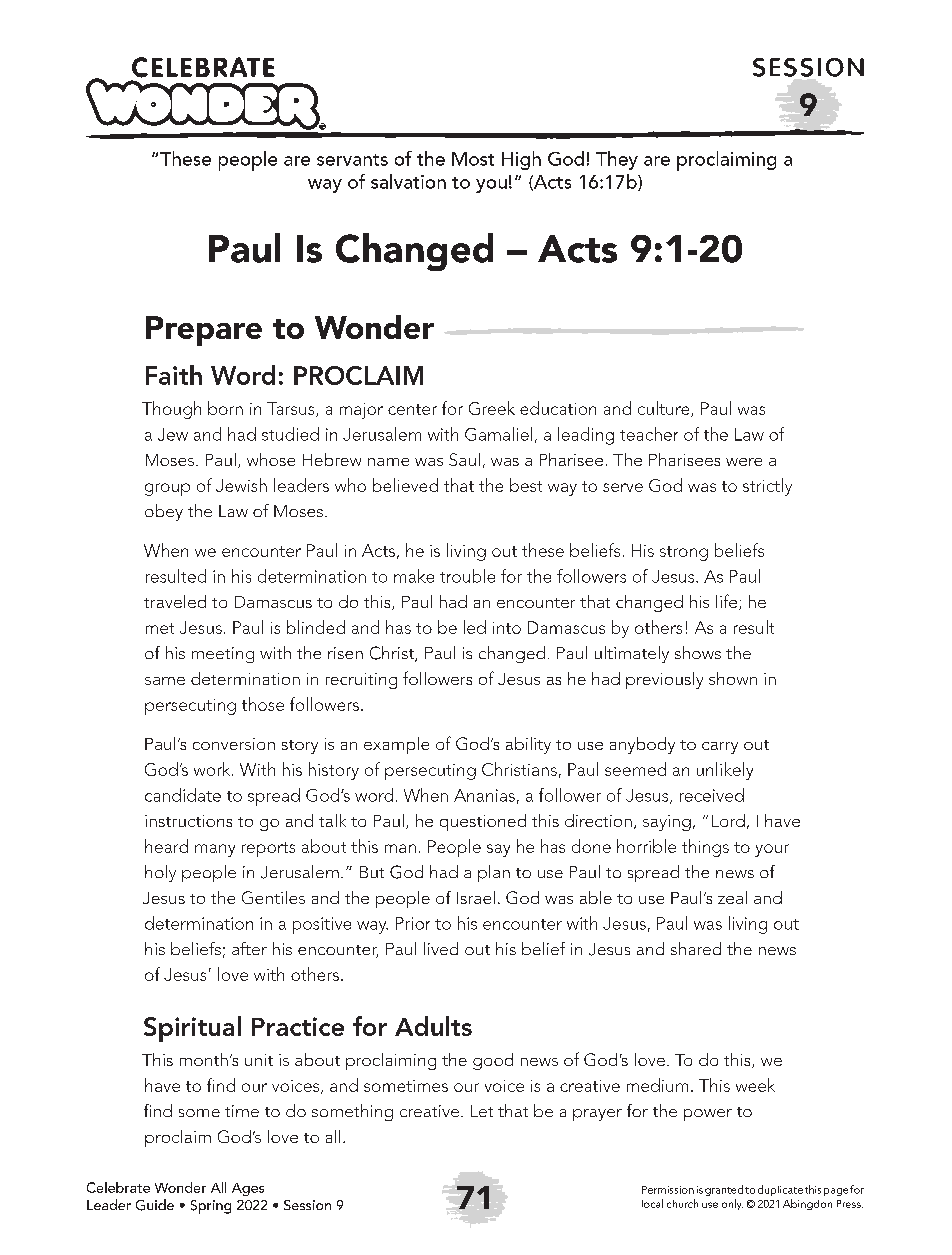 The image size is (952, 1255). What do you see at coordinates (473, 159) in the page?
I see `Most` at bounding box center [473, 159].
